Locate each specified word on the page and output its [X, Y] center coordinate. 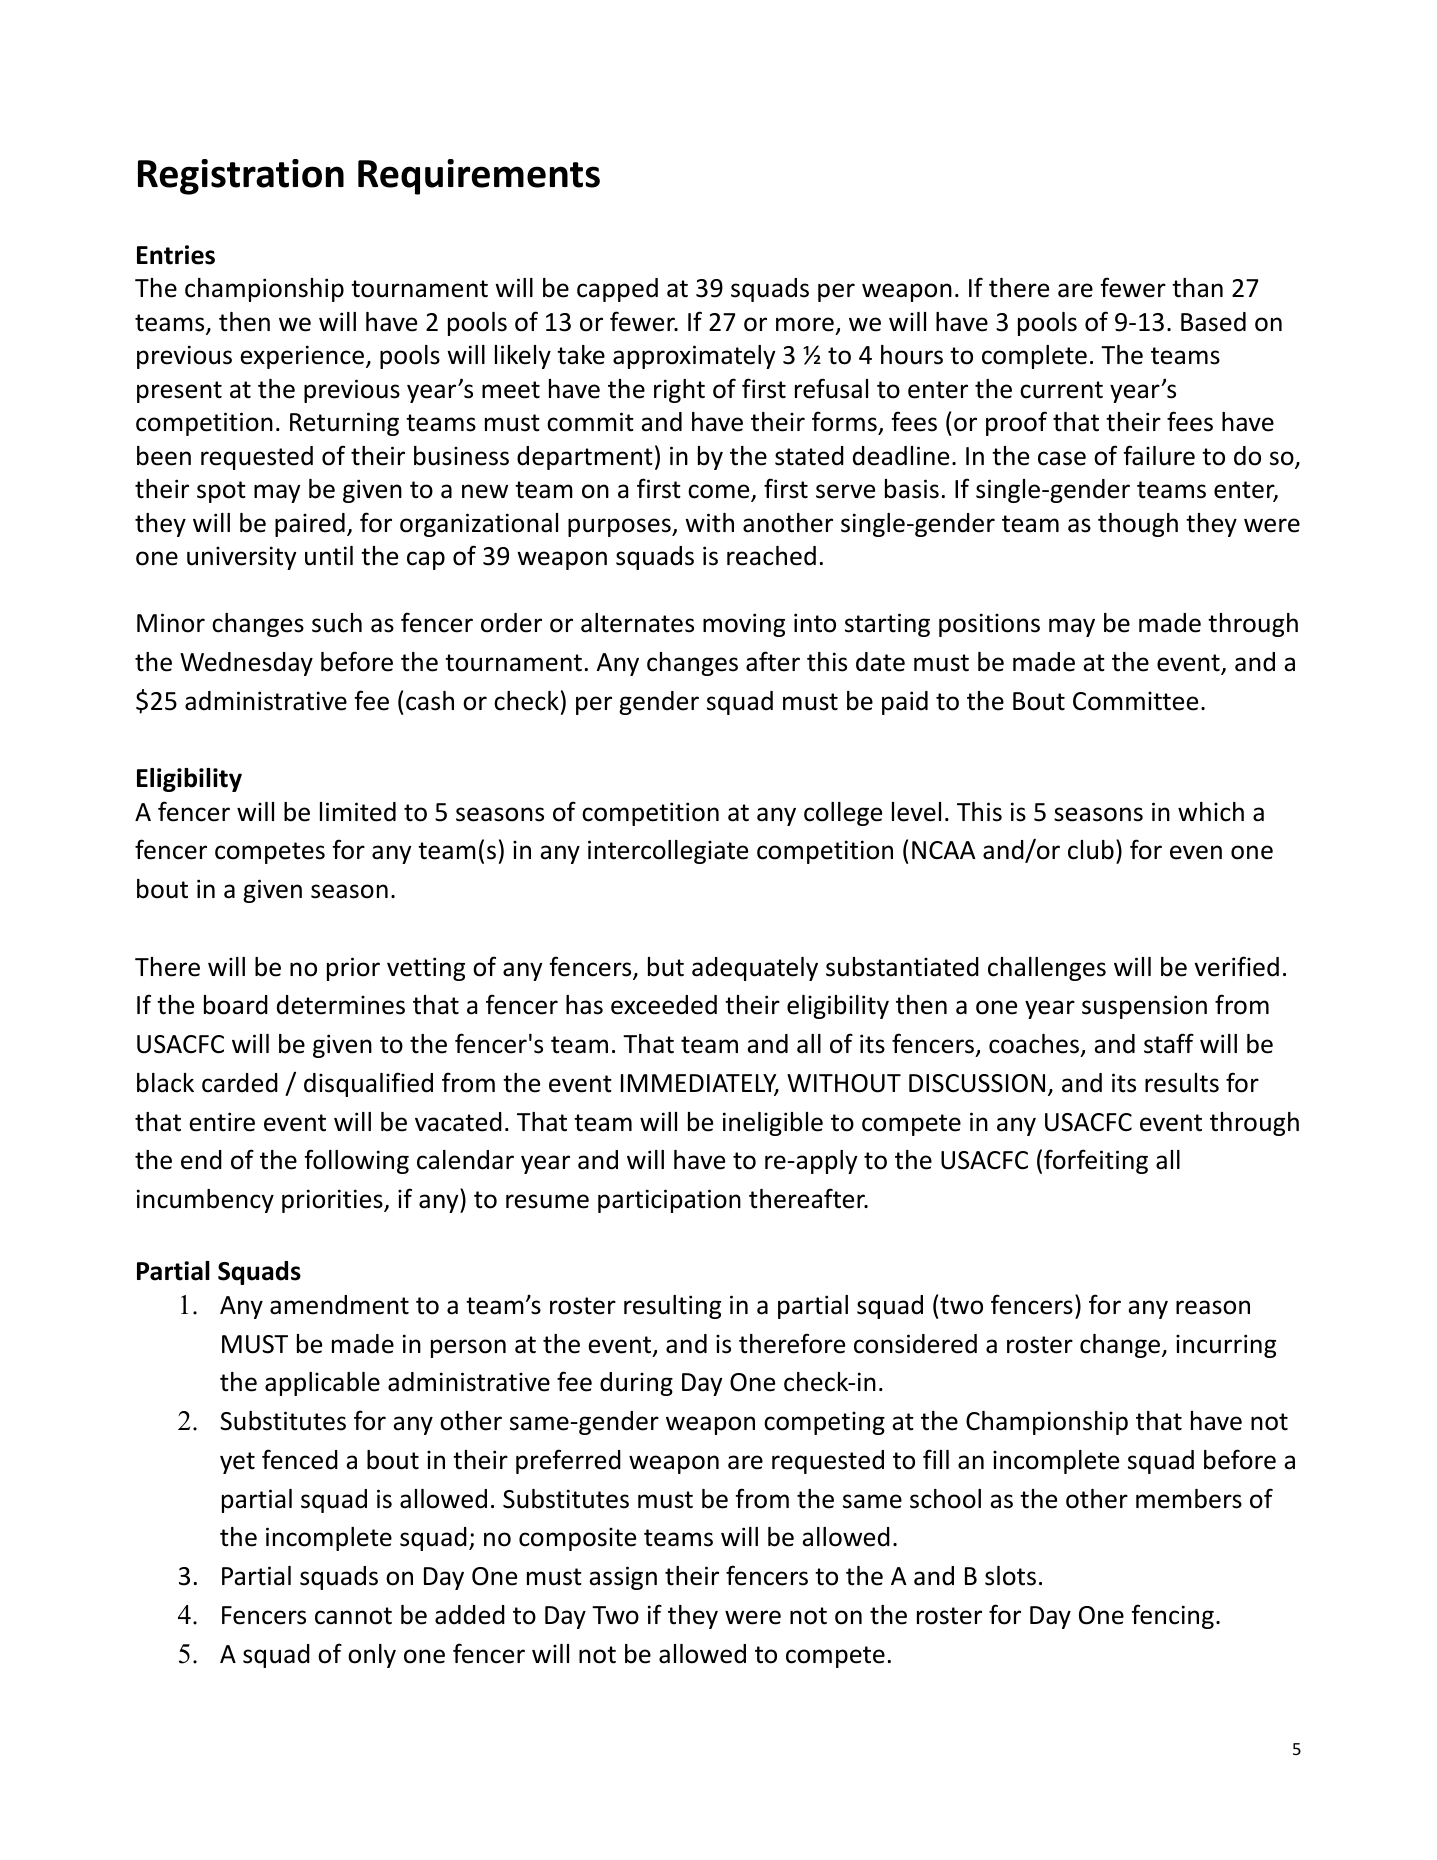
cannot [353, 1616]
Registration [241, 177]
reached [771, 556]
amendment [339, 1305]
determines [341, 1005]
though [1138, 525]
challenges [1047, 969]
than [1197, 288]
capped [617, 290]
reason [1213, 1307]
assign [623, 1578]
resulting [672, 1307]
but [666, 967]
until [329, 556]
